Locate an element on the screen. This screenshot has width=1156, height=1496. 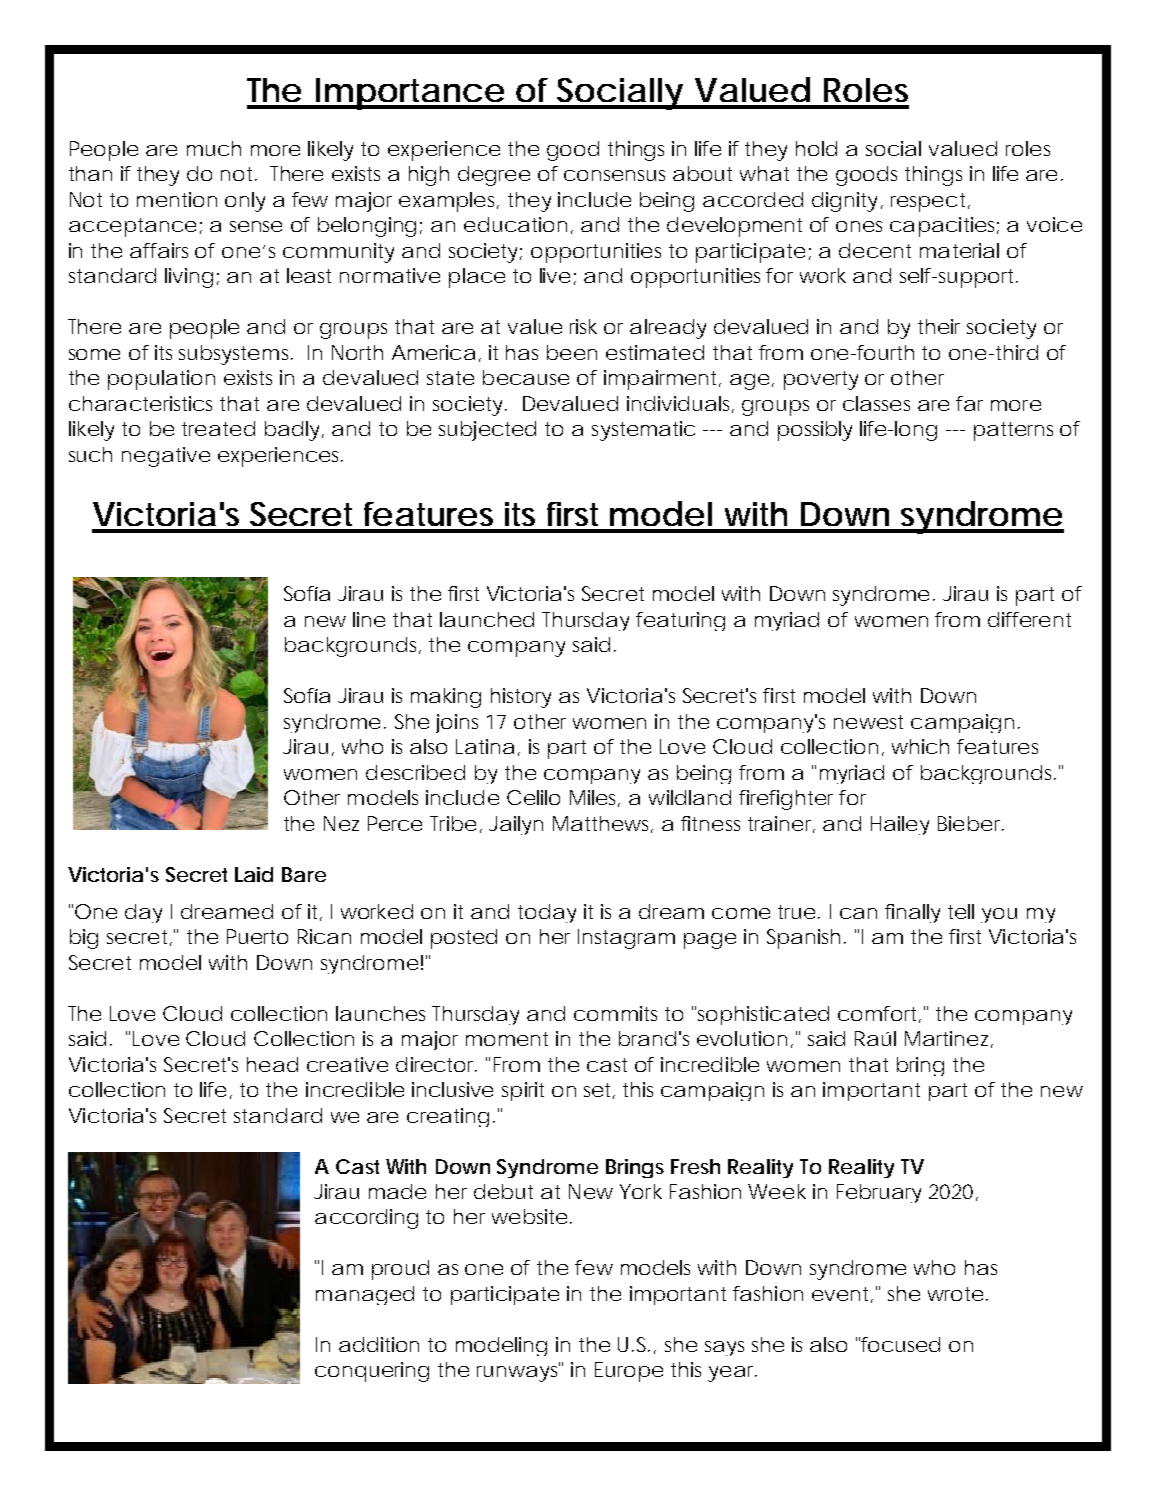
respect is located at coordinates (930, 202).
